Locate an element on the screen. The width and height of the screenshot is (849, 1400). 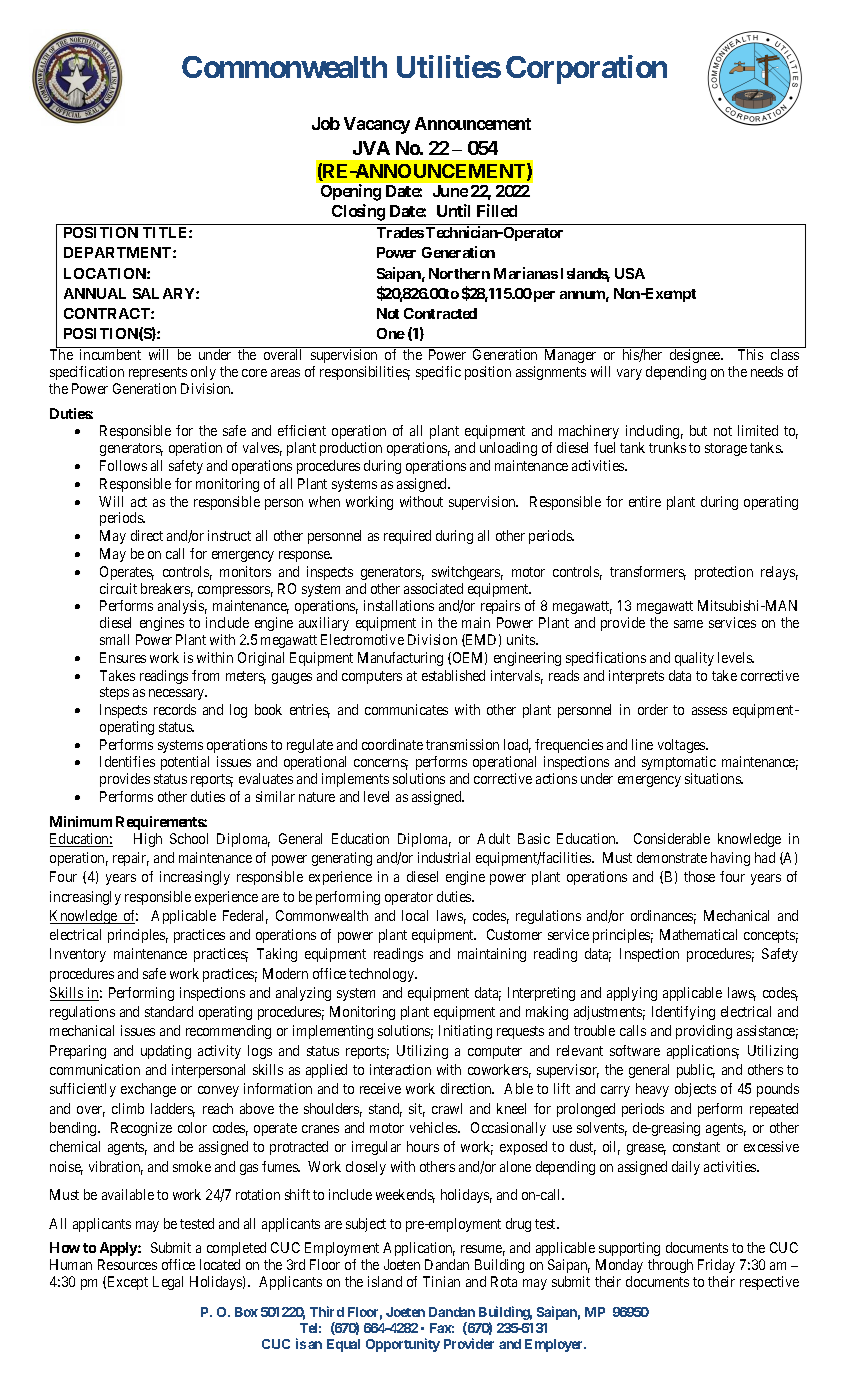
Vacancy is located at coordinates (377, 125).
